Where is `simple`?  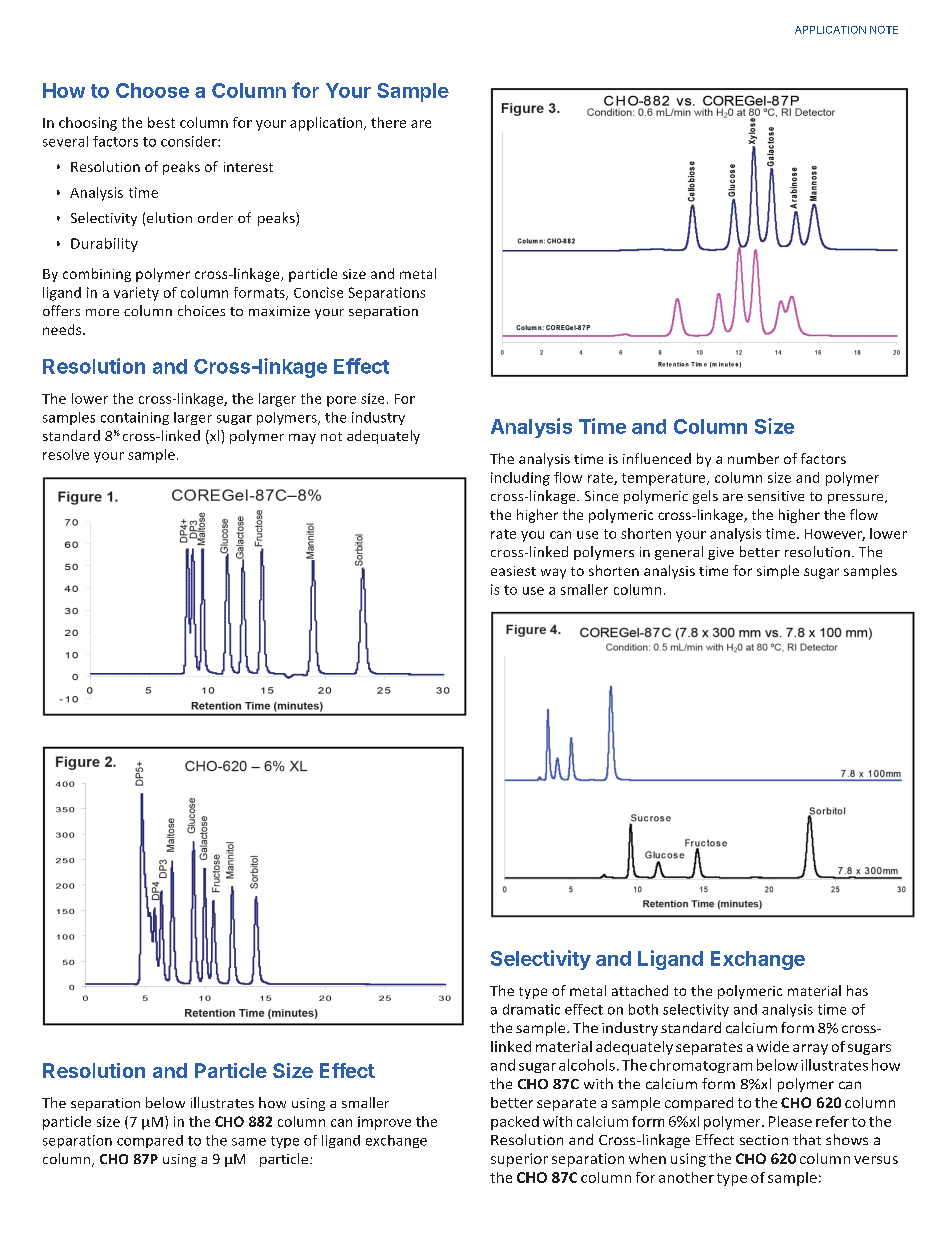
simple is located at coordinates (778, 572).
